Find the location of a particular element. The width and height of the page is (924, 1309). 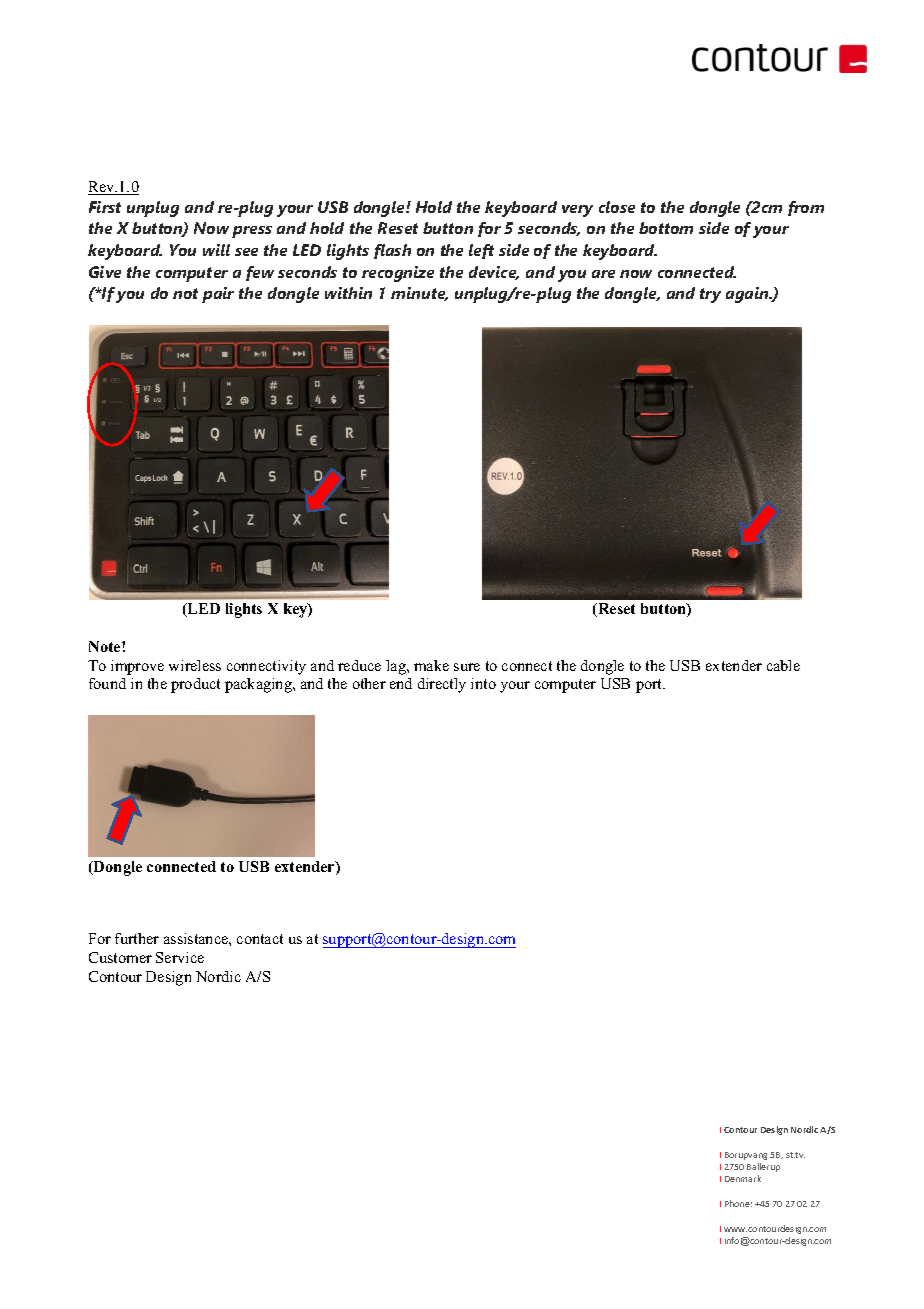

cable is located at coordinates (783, 665).
